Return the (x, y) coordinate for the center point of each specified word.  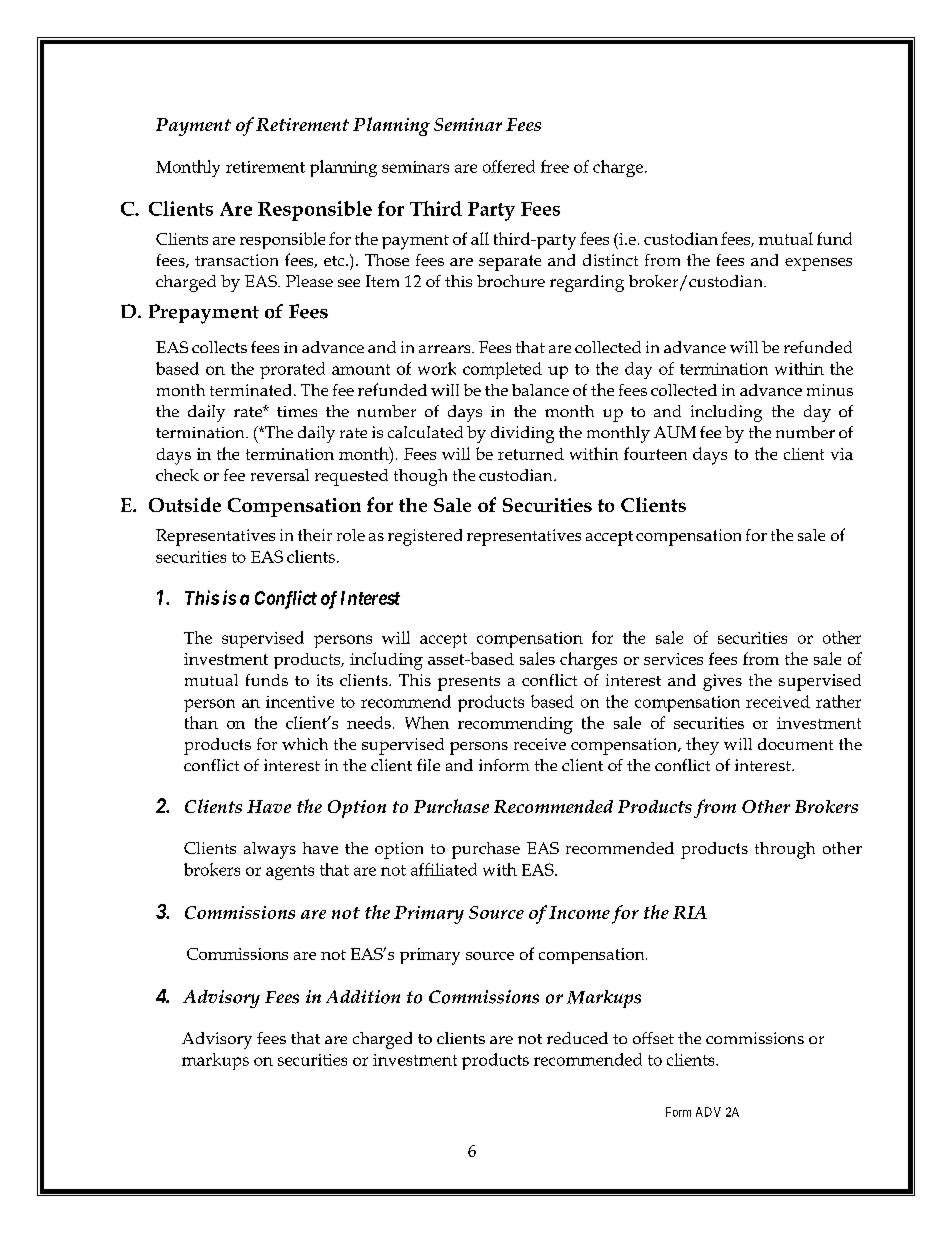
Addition (363, 997)
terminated (250, 390)
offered (509, 166)
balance (540, 390)
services (673, 659)
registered (425, 537)
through (785, 850)
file (428, 765)
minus (830, 390)
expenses (818, 264)
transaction (236, 260)
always (270, 850)
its (325, 680)
